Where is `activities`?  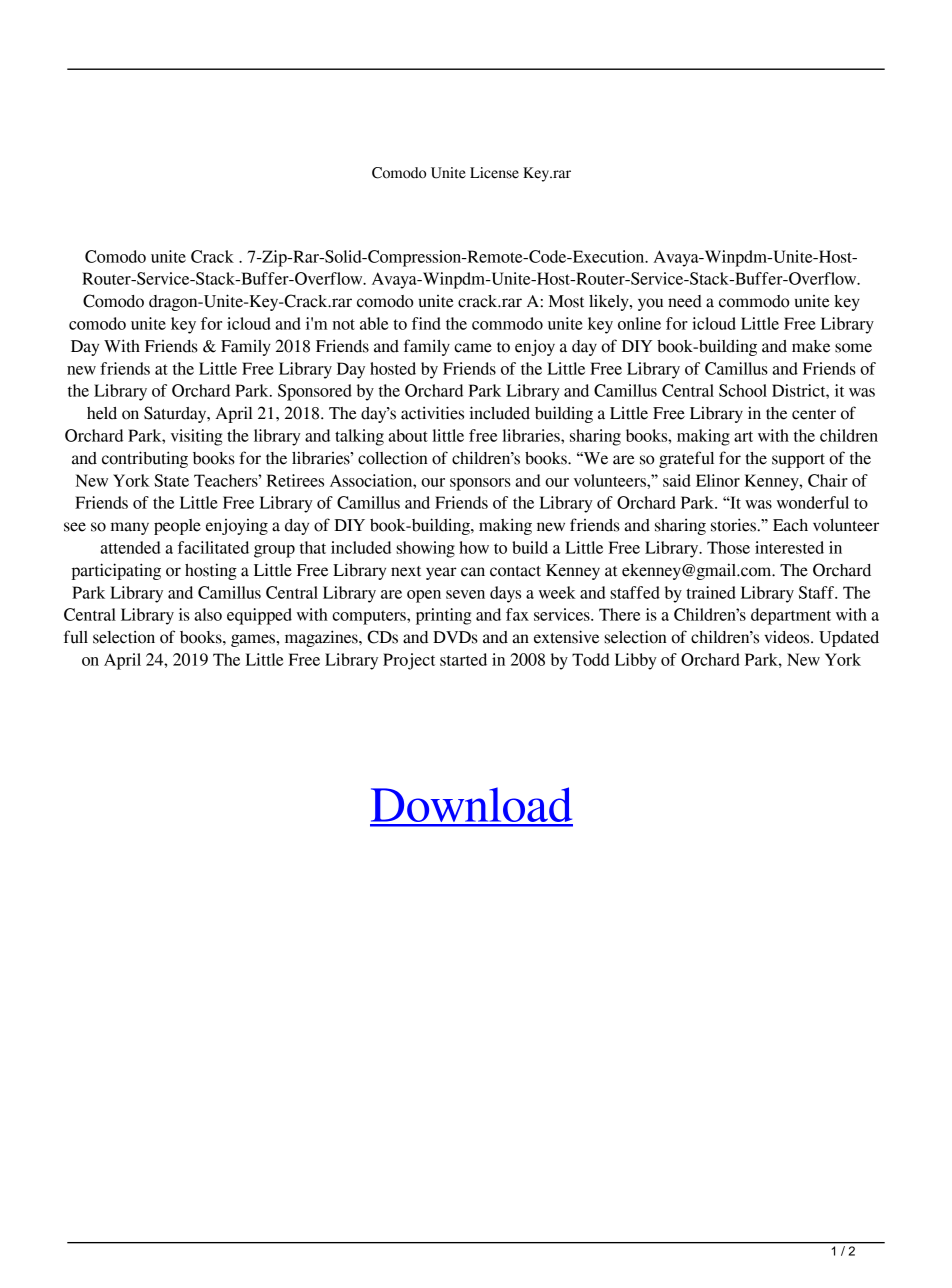 activities is located at coordinates (432, 413).
